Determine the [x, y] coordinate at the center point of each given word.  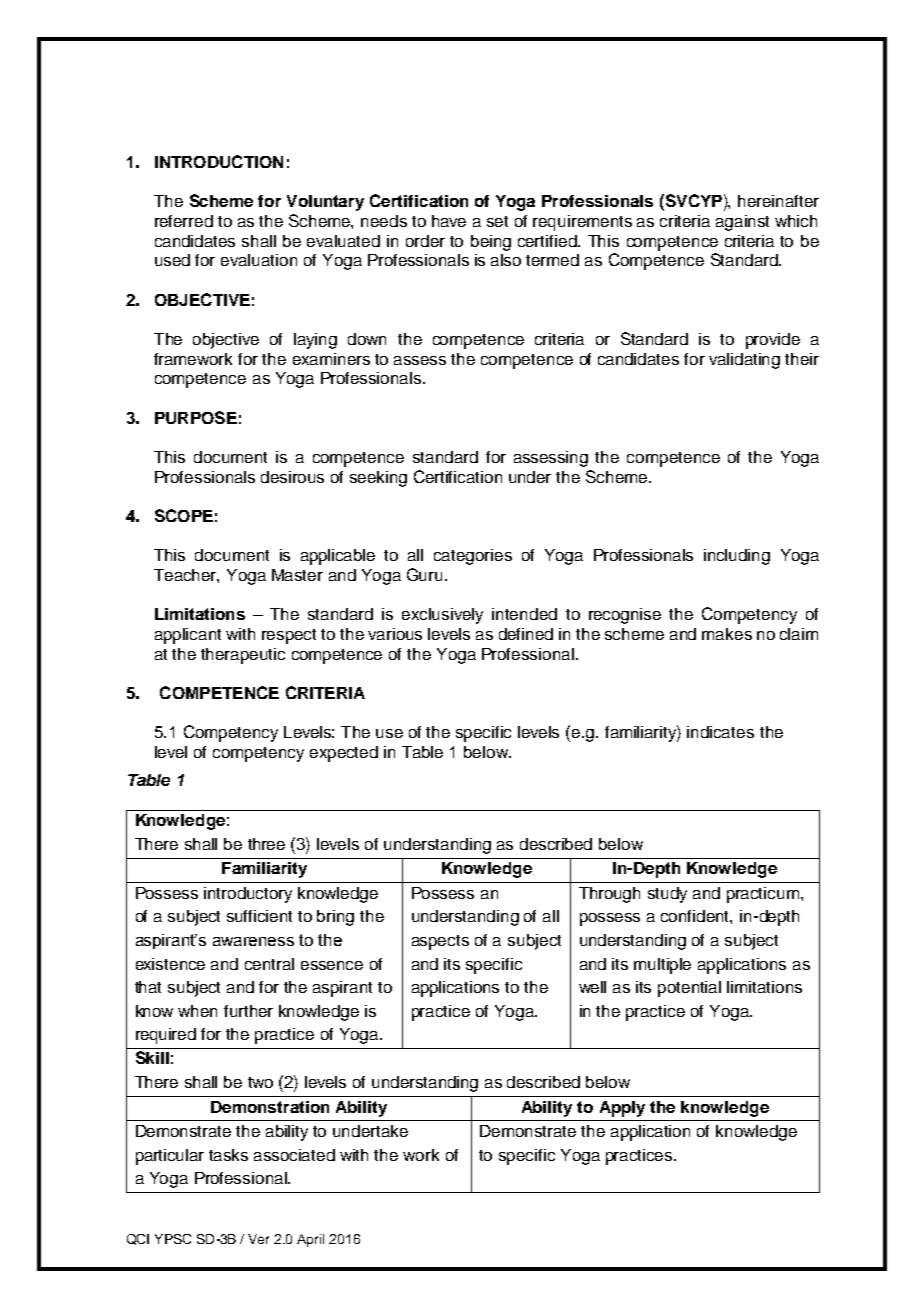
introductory [248, 895]
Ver [258, 1239]
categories [473, 557]
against [742, 223]
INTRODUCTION [219, 161]
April [310, 1240]
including [737, 557]
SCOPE [184, 515]
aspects [440, 942]
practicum [764, 895]
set [497, 221]
